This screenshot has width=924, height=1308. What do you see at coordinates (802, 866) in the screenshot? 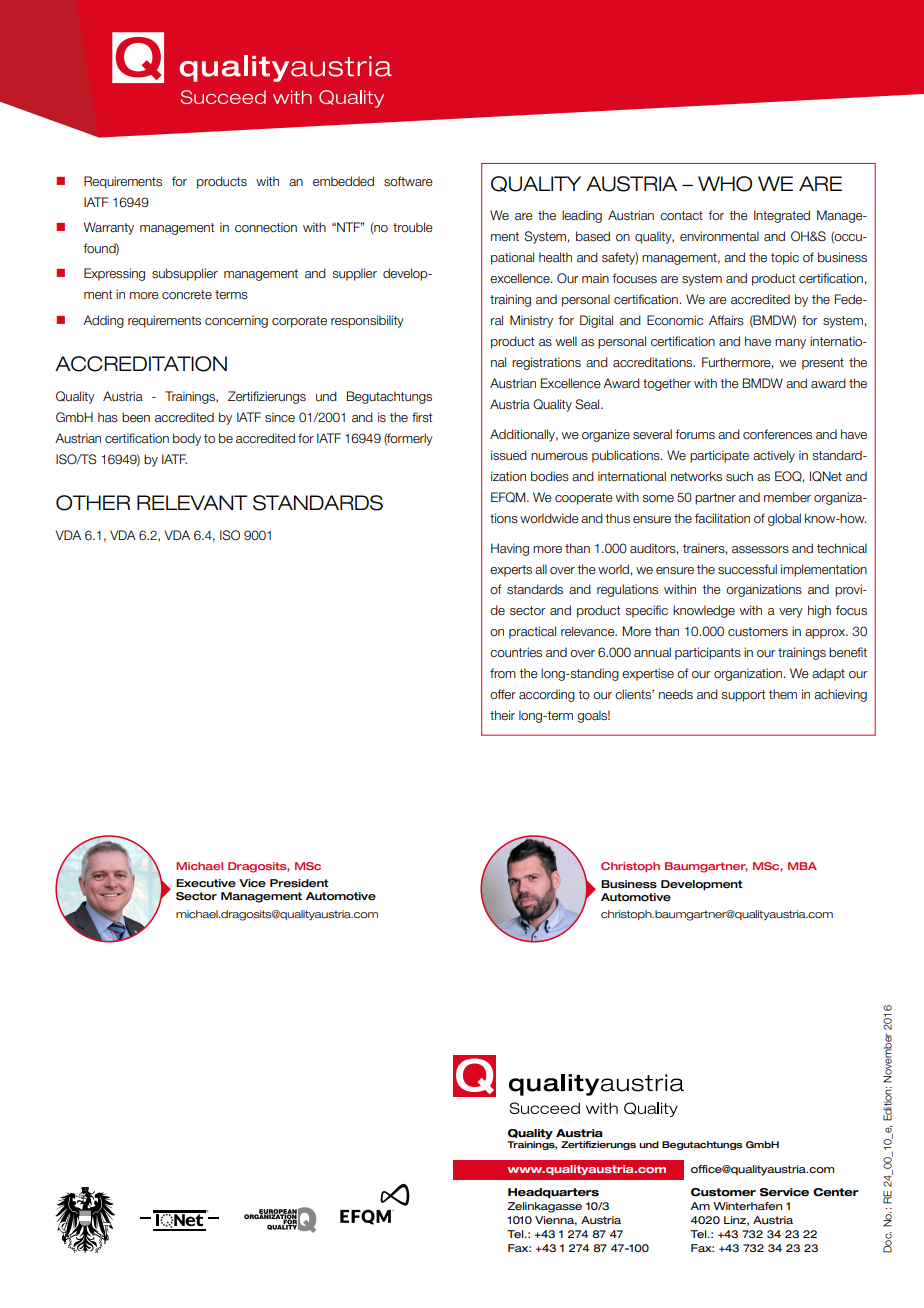
I see `MBA` at bounding box center [802, 866].
